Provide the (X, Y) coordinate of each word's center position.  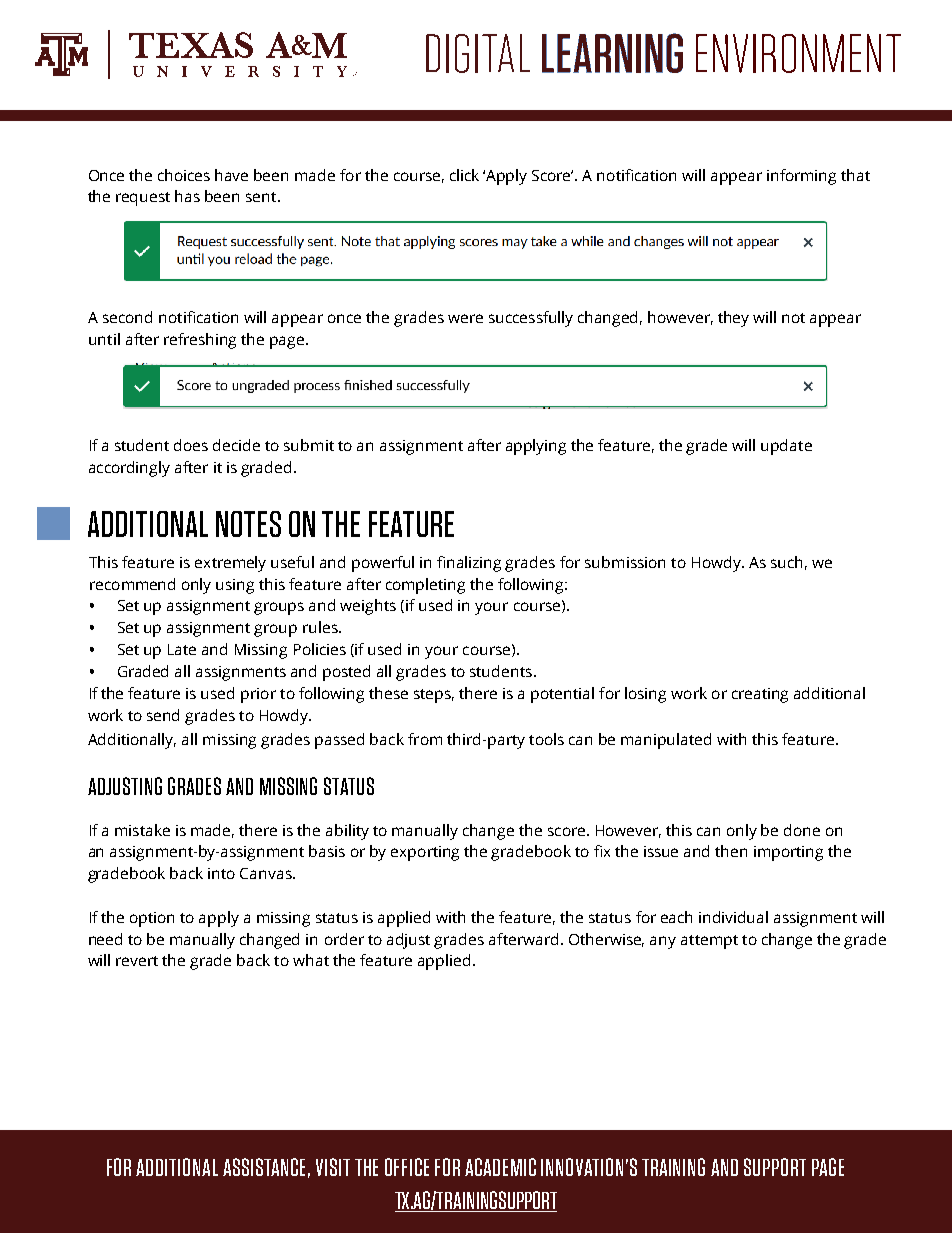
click (464, 175)
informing (801, 177)
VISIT (333, 1167)
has (187, 196)
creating (760, 695)
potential (562, 695)
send (163, 715)
